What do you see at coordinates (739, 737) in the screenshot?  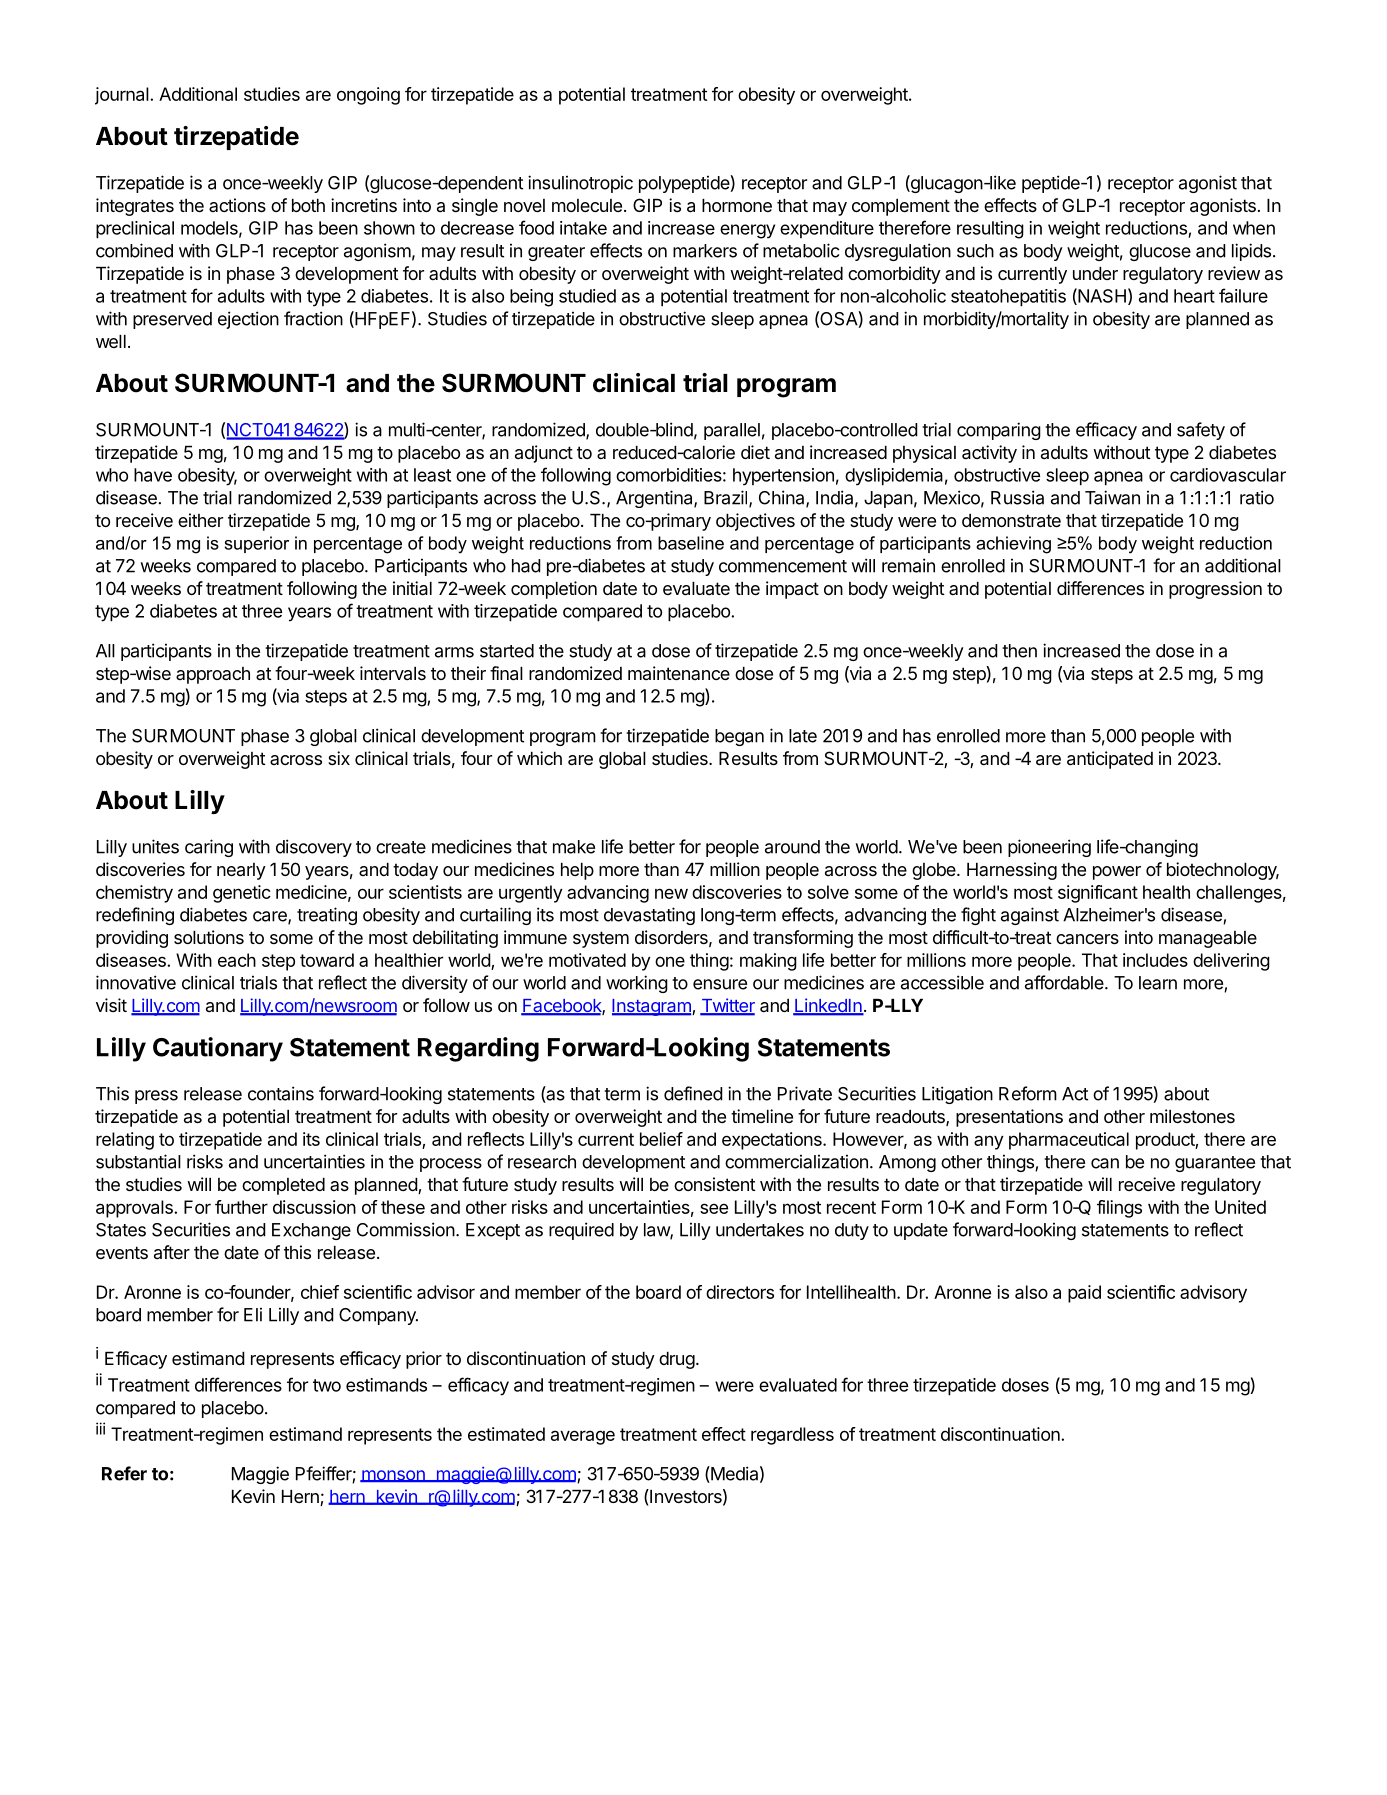 I see `began` at bounding box center [739, 737].
